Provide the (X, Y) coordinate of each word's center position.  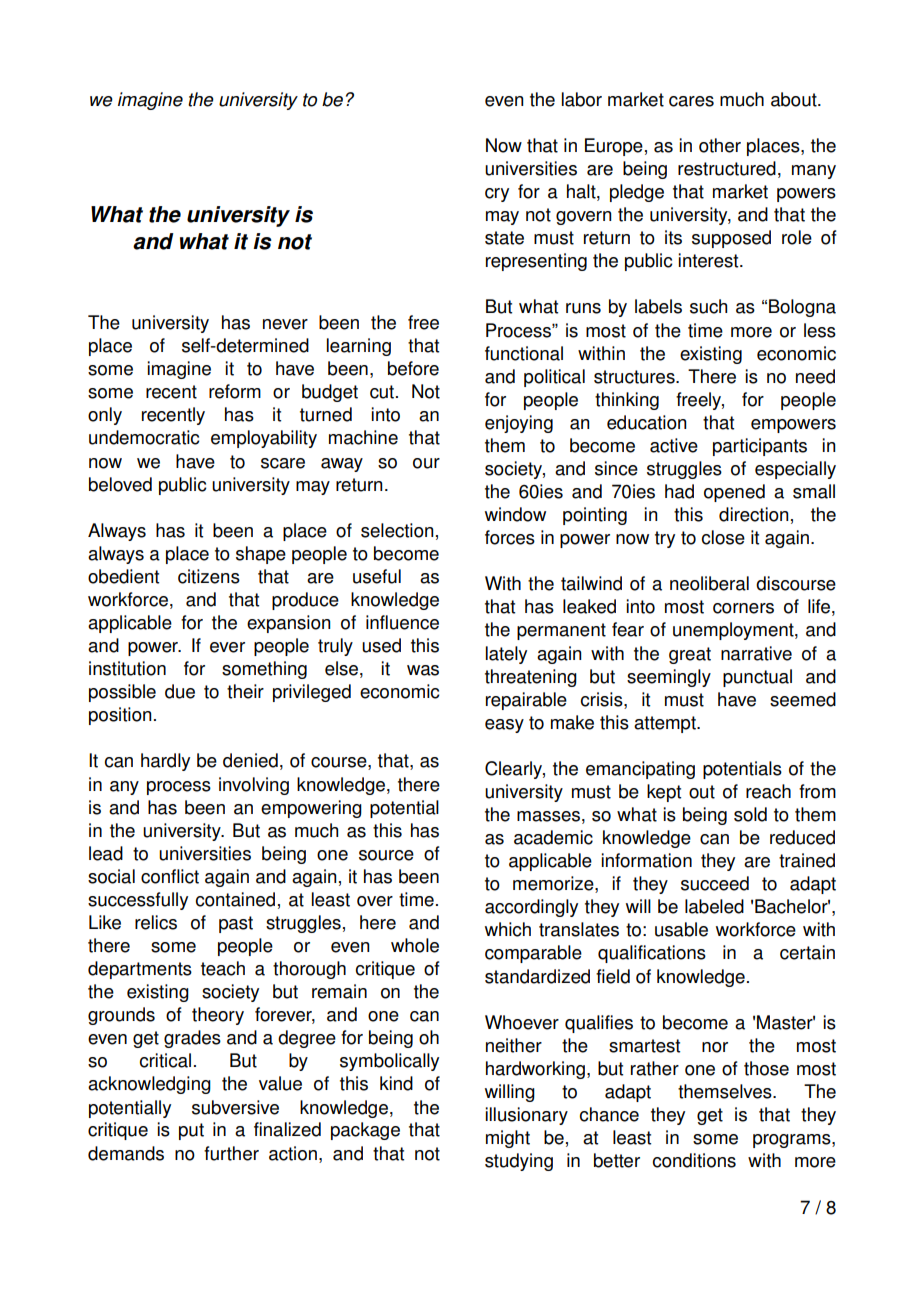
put (191, 1131)
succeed (715, 883)
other (720, 145)
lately (506, 655)
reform (235, 391)
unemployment (734, 631)
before (413, 368)
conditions (694, 1160)
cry (497, 195)
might (508, 1139)
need (815, 376)
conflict (170, 876)
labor (582, 99)
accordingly (531, 908)
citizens (209, 576)
